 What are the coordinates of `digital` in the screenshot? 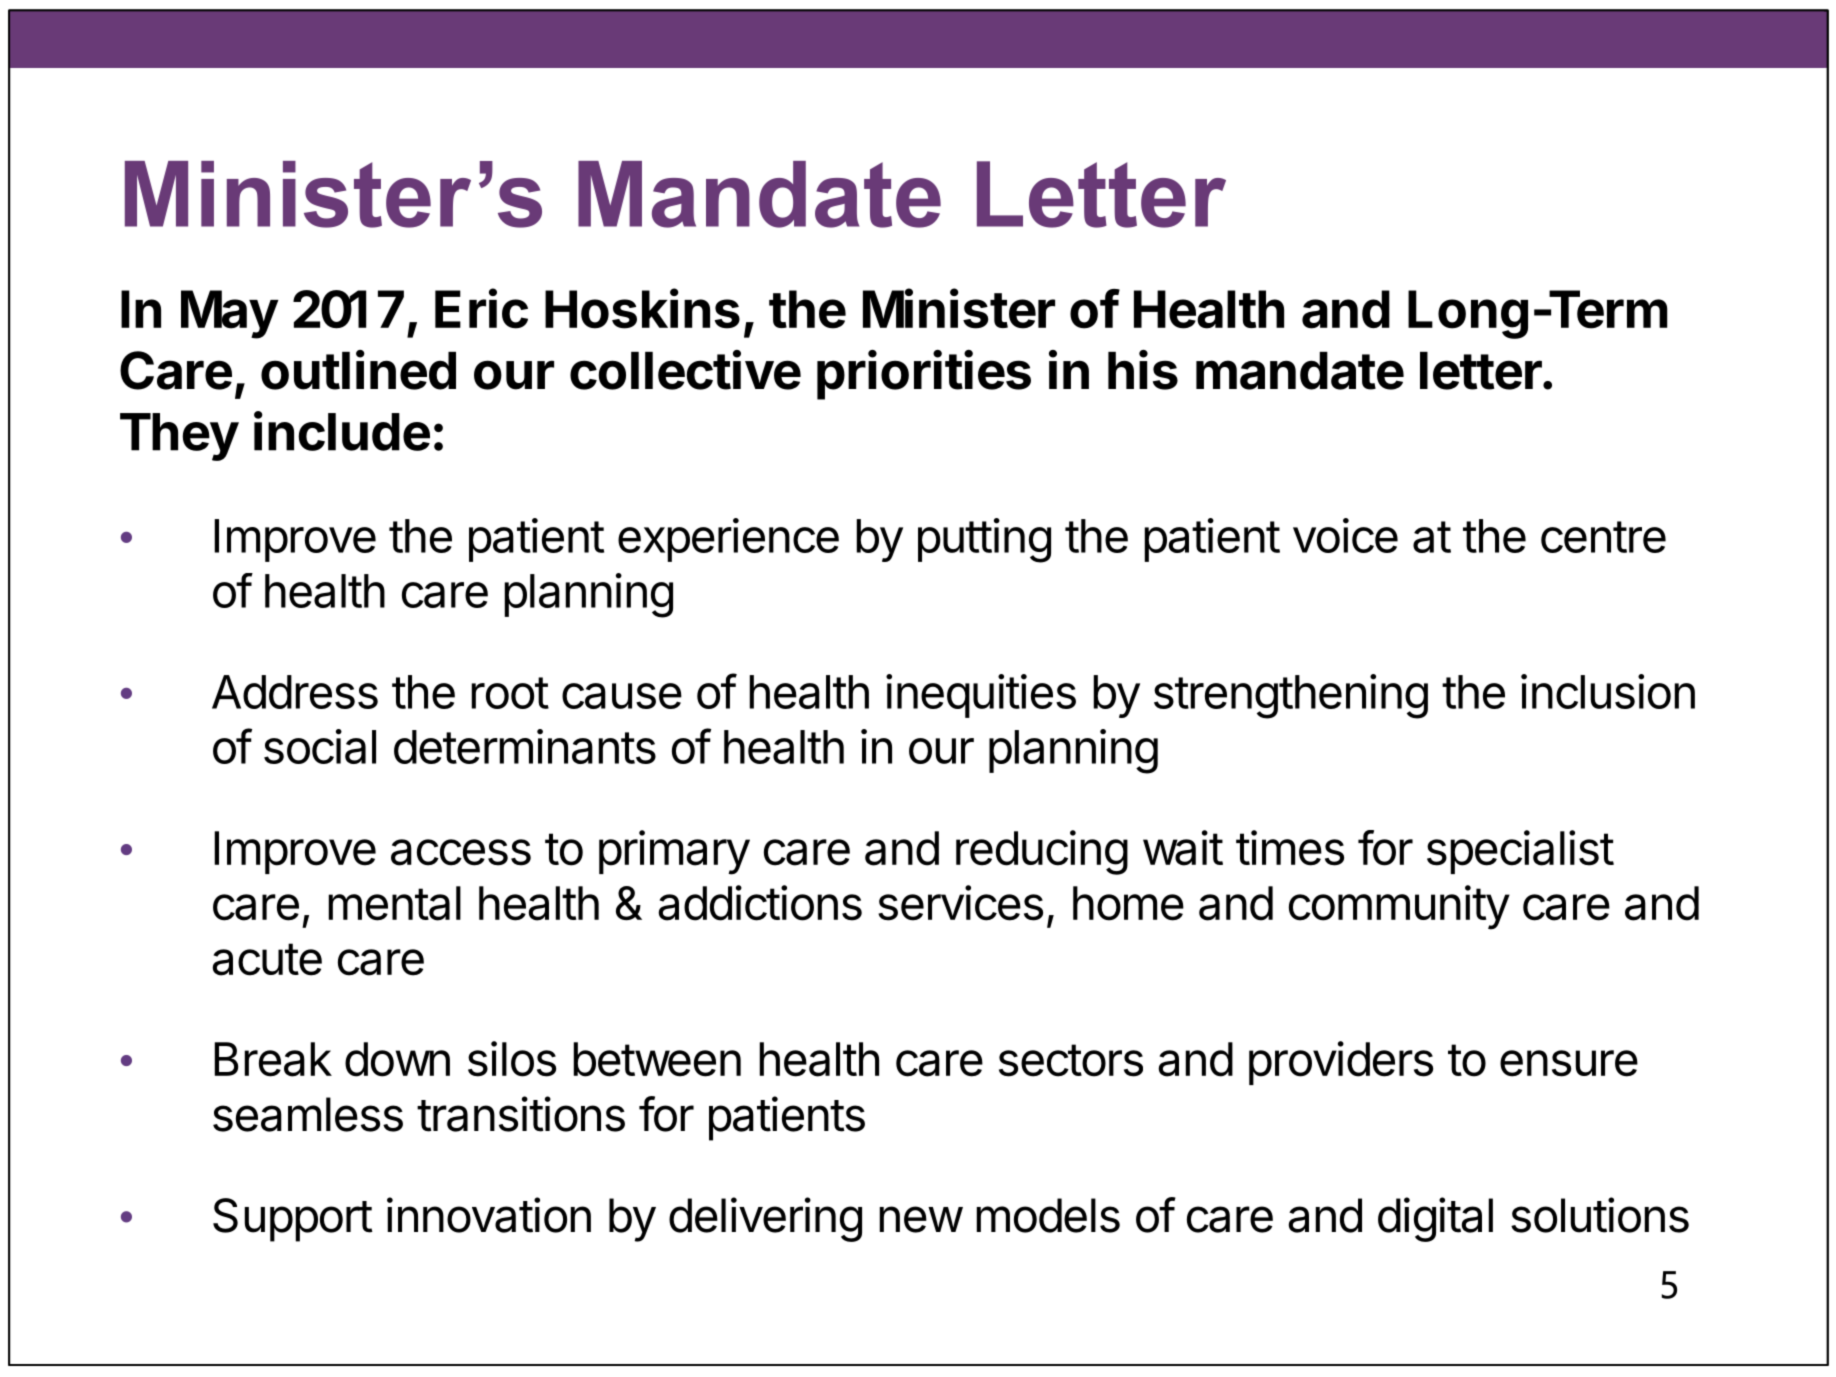 It's located at (1435, 1219).
